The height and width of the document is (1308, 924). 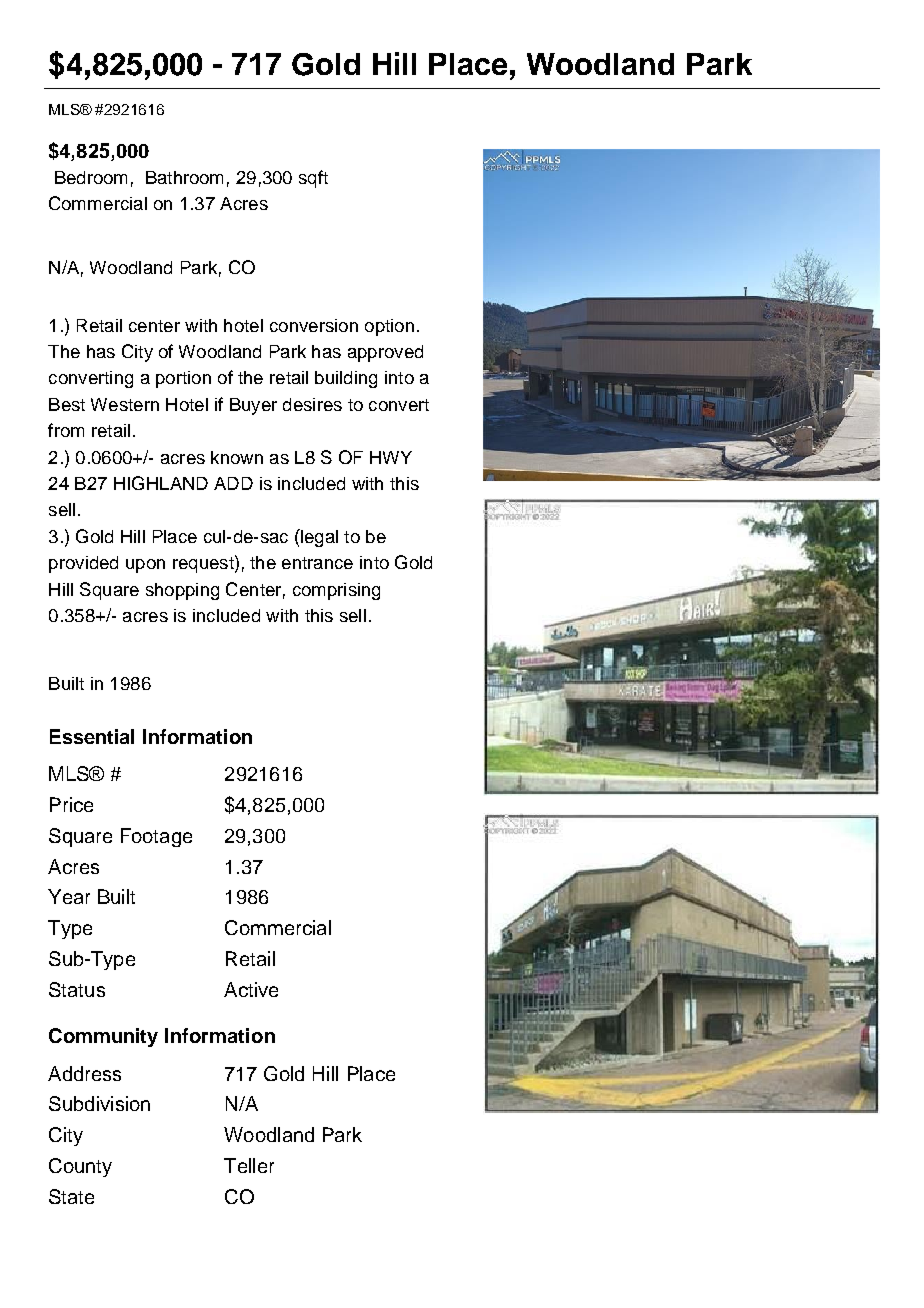 I want to click on Teller, so click(x=249, y=1165).
